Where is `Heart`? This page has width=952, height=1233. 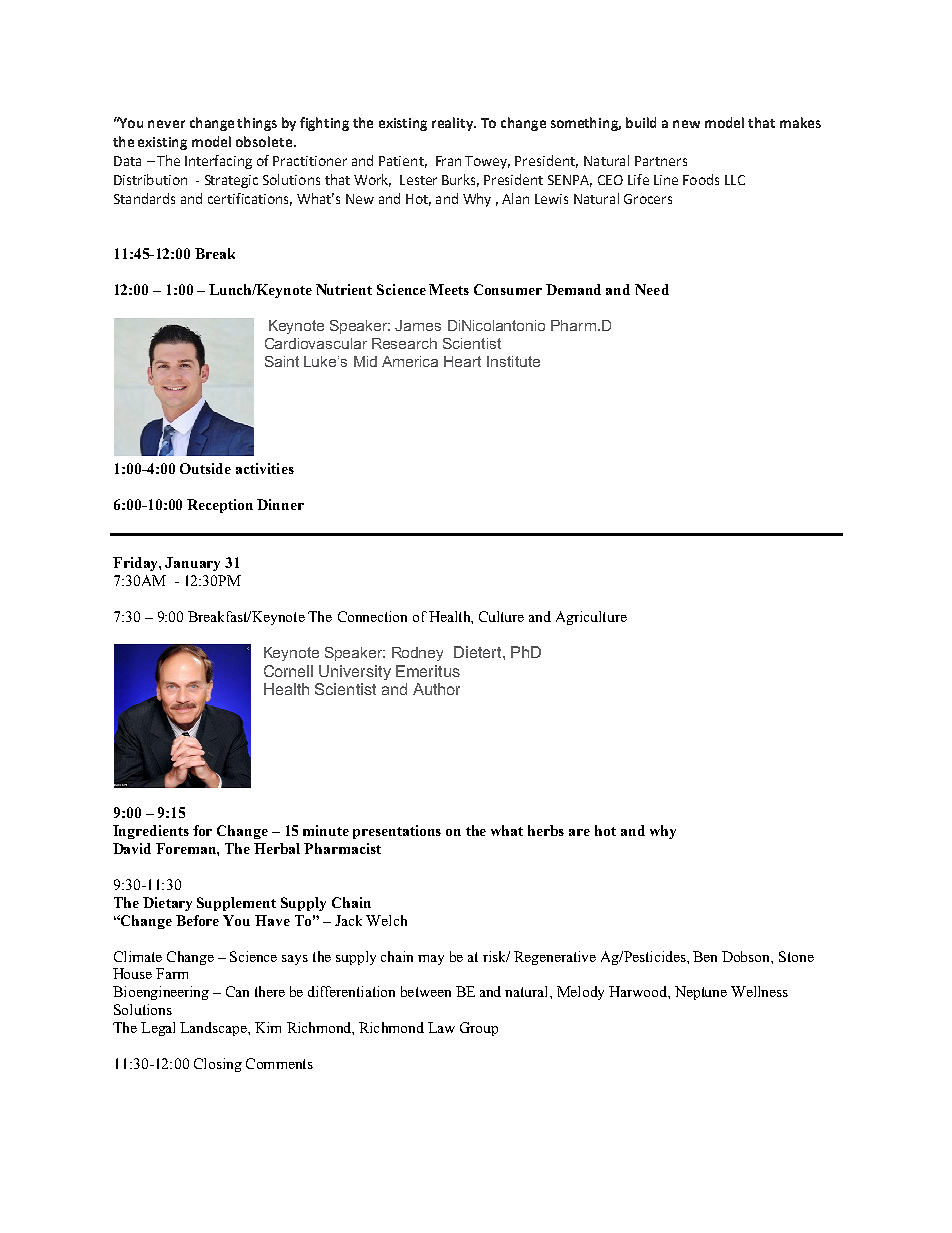 Heart is located at coordinates (462, 361).
